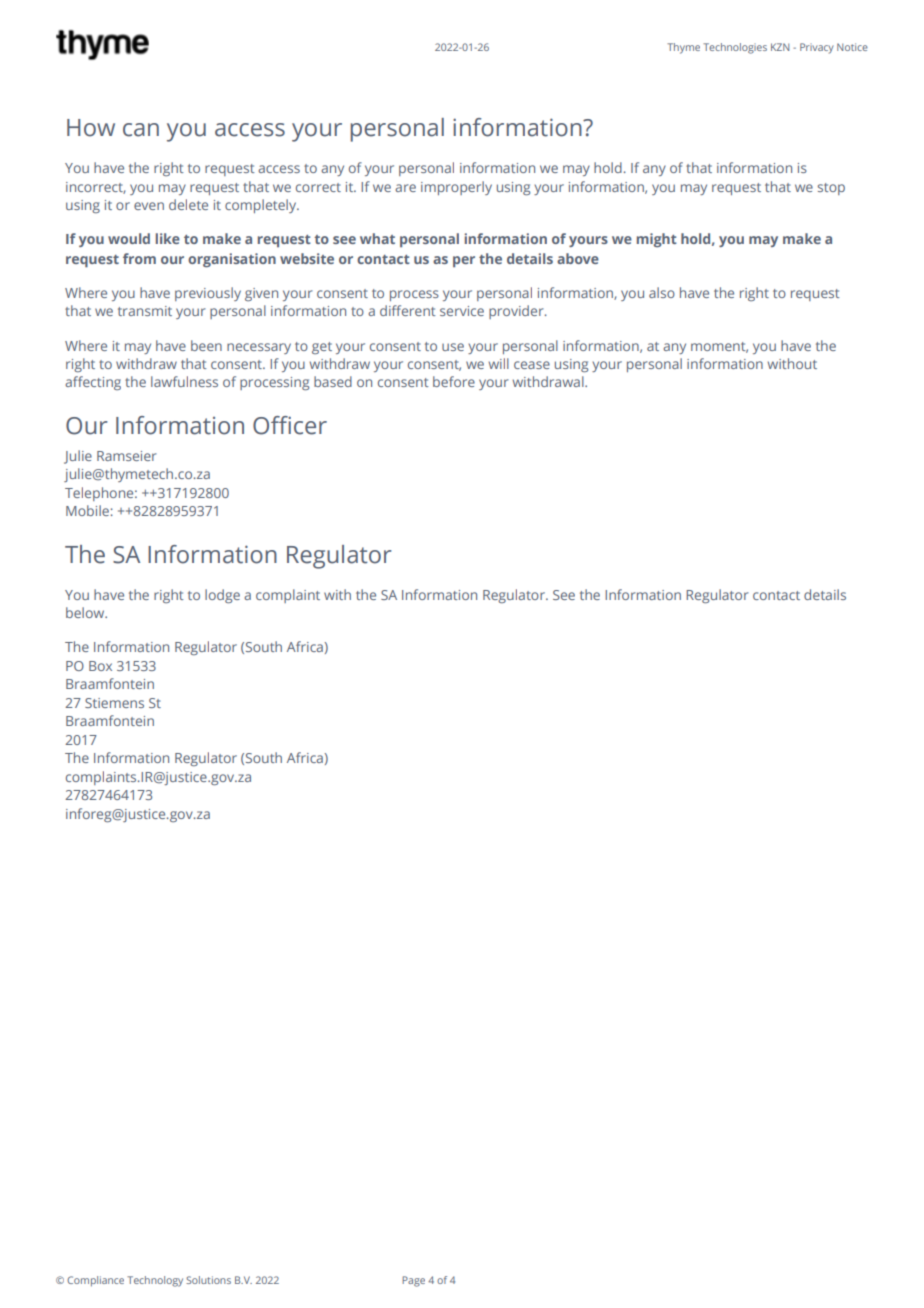 This image has width=924, height=1308. What do you see at coordinates (456, 188) in the image?
I see `improperly` at bounding box center [456, 188].
